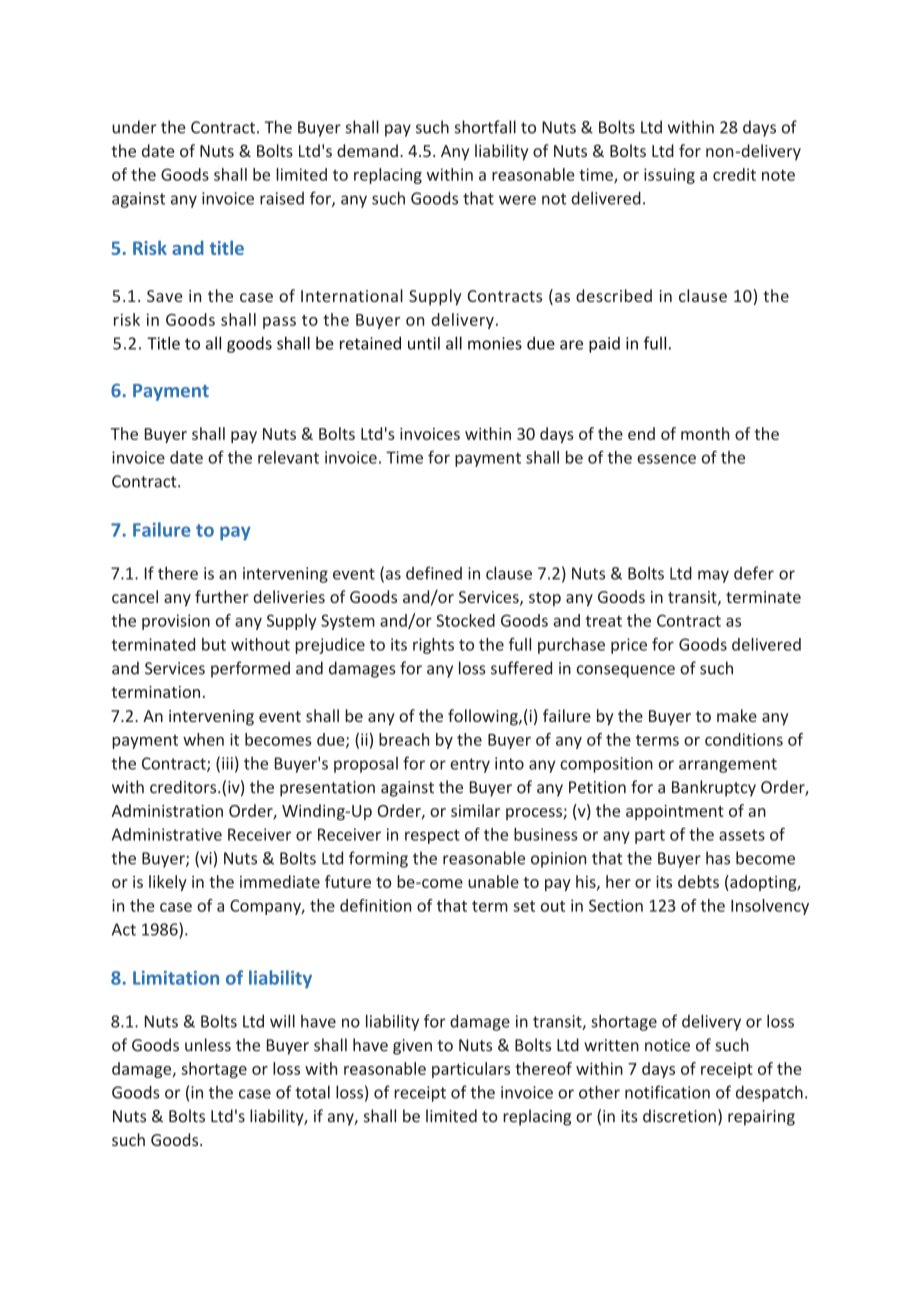 This page has width=924, height=1308. I want to click on defined, so click(434, 573).
